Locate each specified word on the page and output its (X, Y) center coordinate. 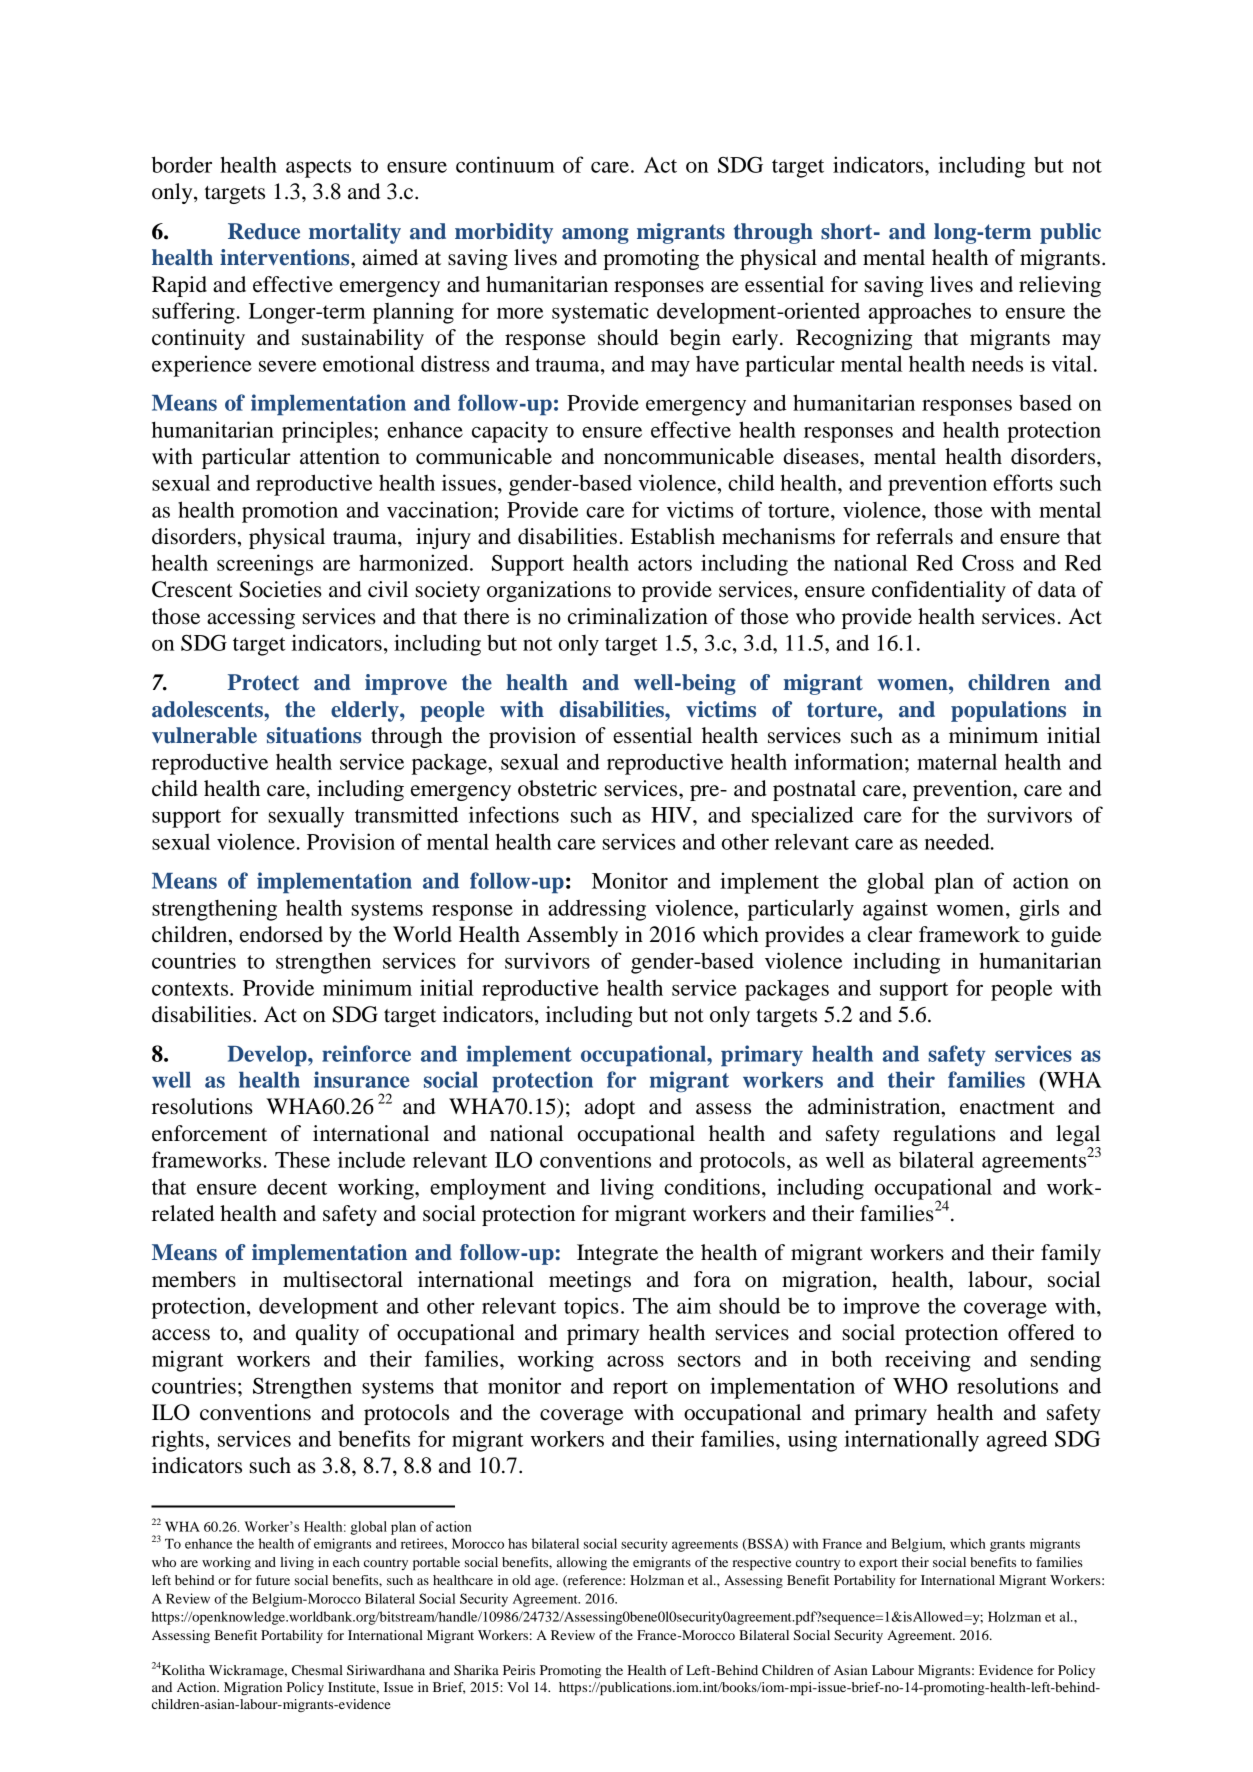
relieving (1060, 286)
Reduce (264, 231)
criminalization (638, 616)
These (302, 1159)
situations (314, 735)
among (595, 236)
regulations (944, 1135)
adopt (610, 1108)
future (273, 1580)
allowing (582, 1563)
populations (1008, 711)
